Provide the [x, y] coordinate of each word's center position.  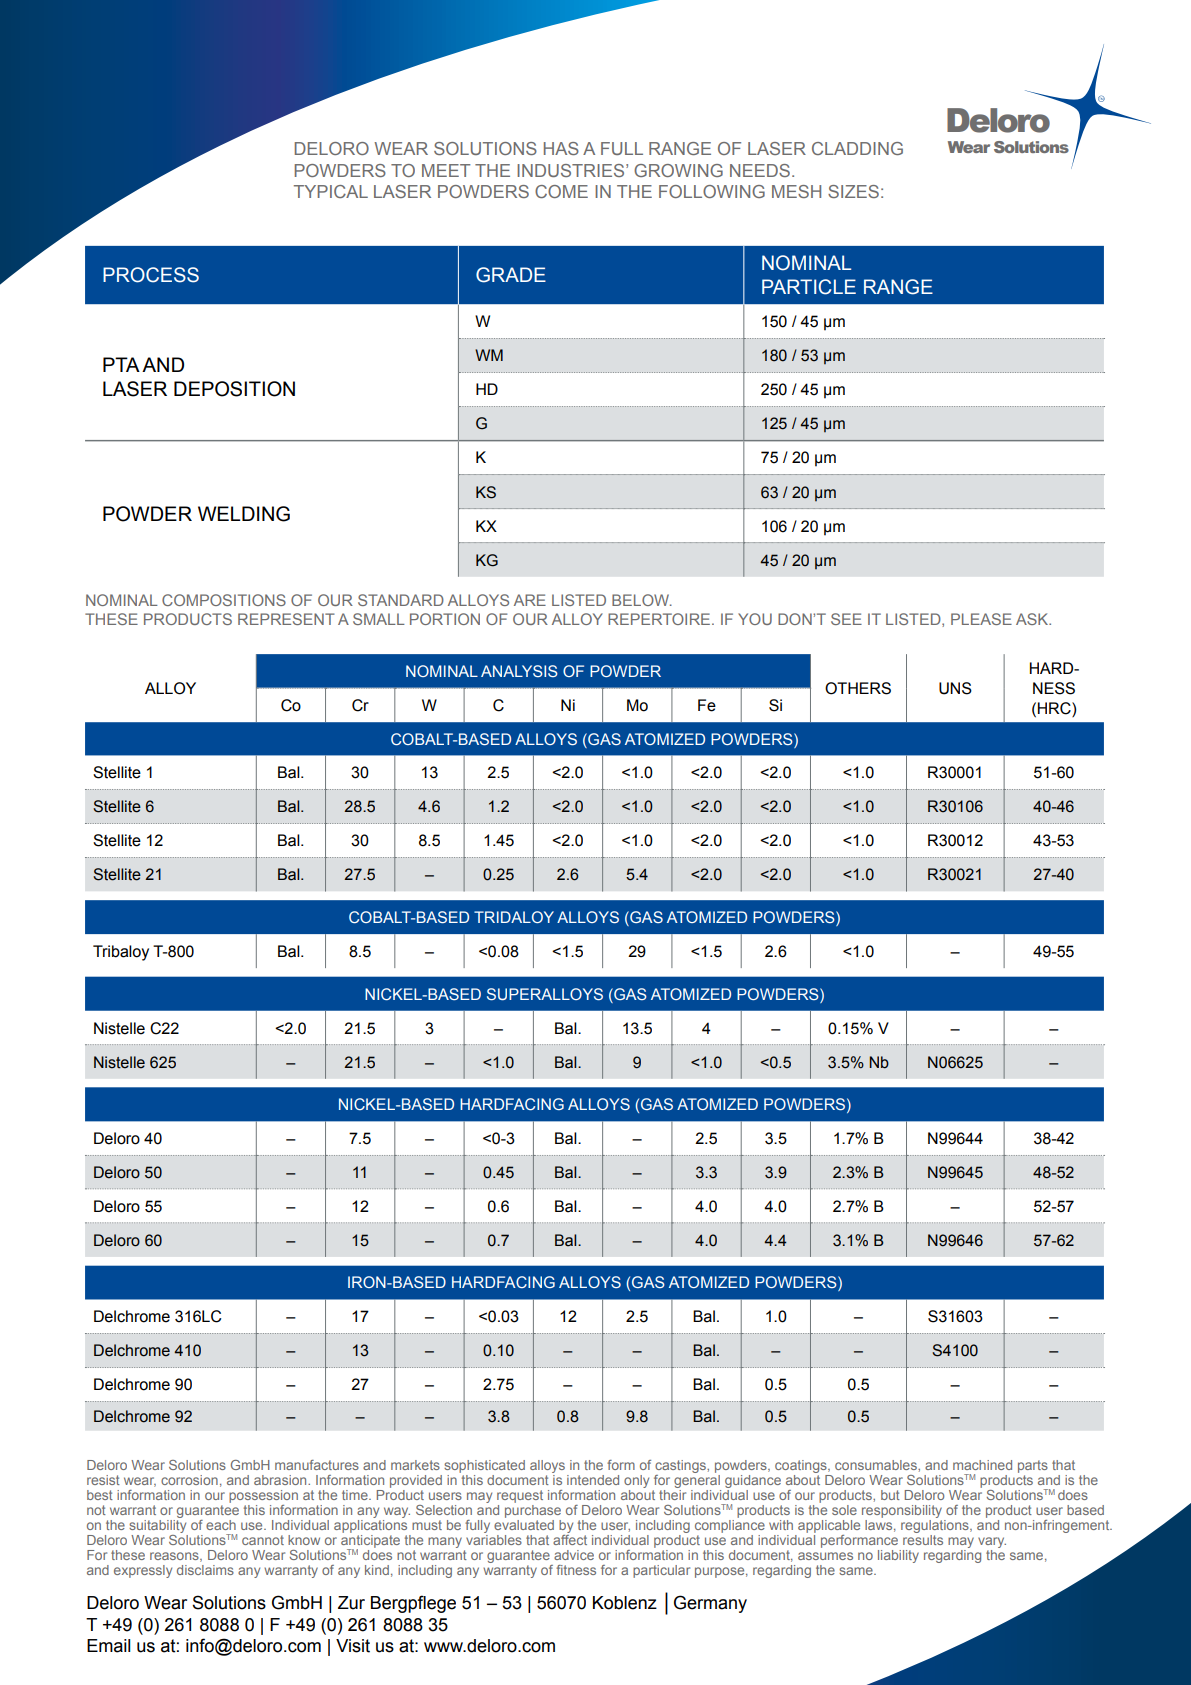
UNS [955, 688]
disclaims [205, 1570]
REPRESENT [286, 619]
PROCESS [151, 275]
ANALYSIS [519, 671]
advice [574, 1555]
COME [561, 191]
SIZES [853, 191]
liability [898, 1556]
